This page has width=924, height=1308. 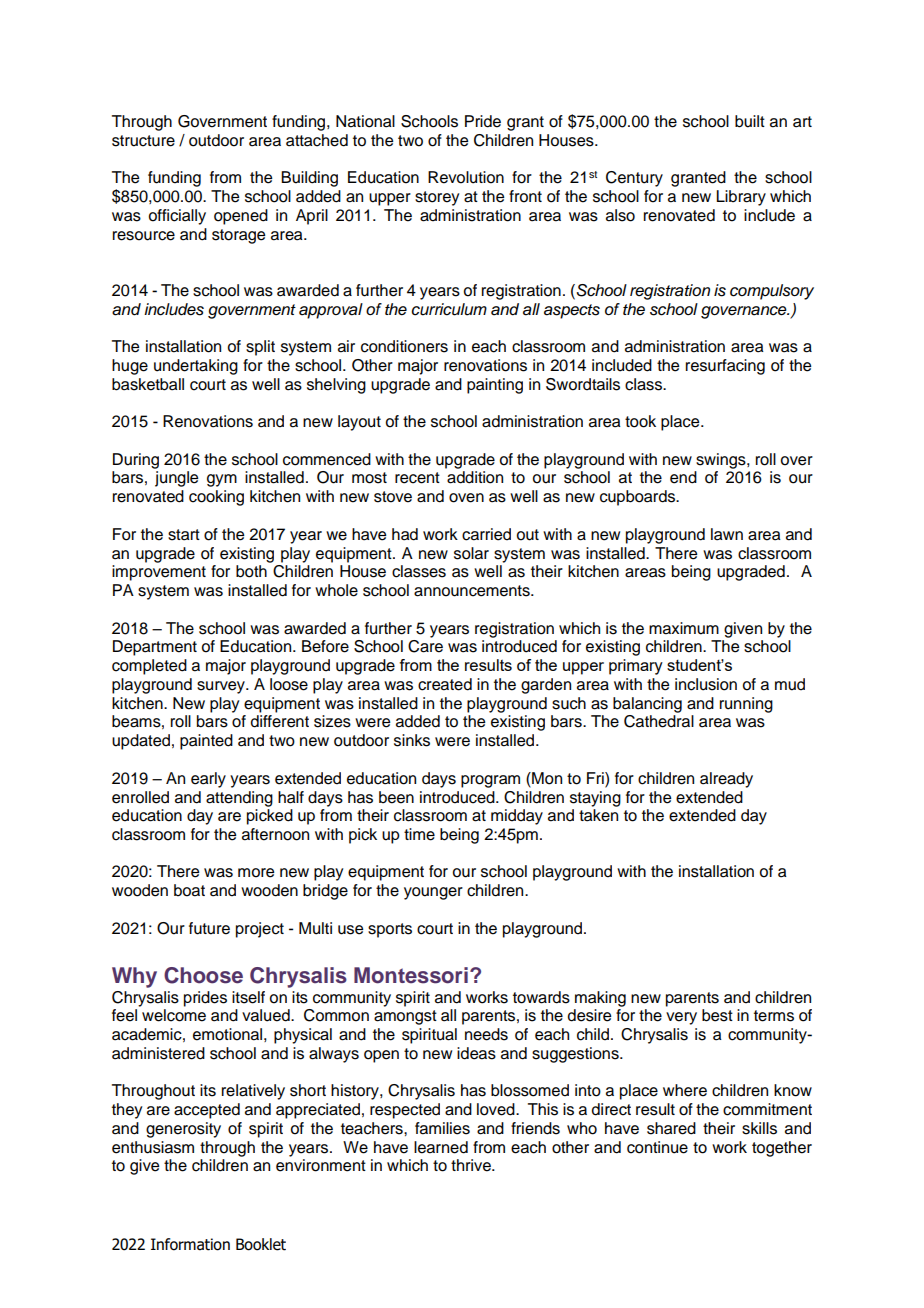 I want to click on undertaking, so click(x=196, y=367).
